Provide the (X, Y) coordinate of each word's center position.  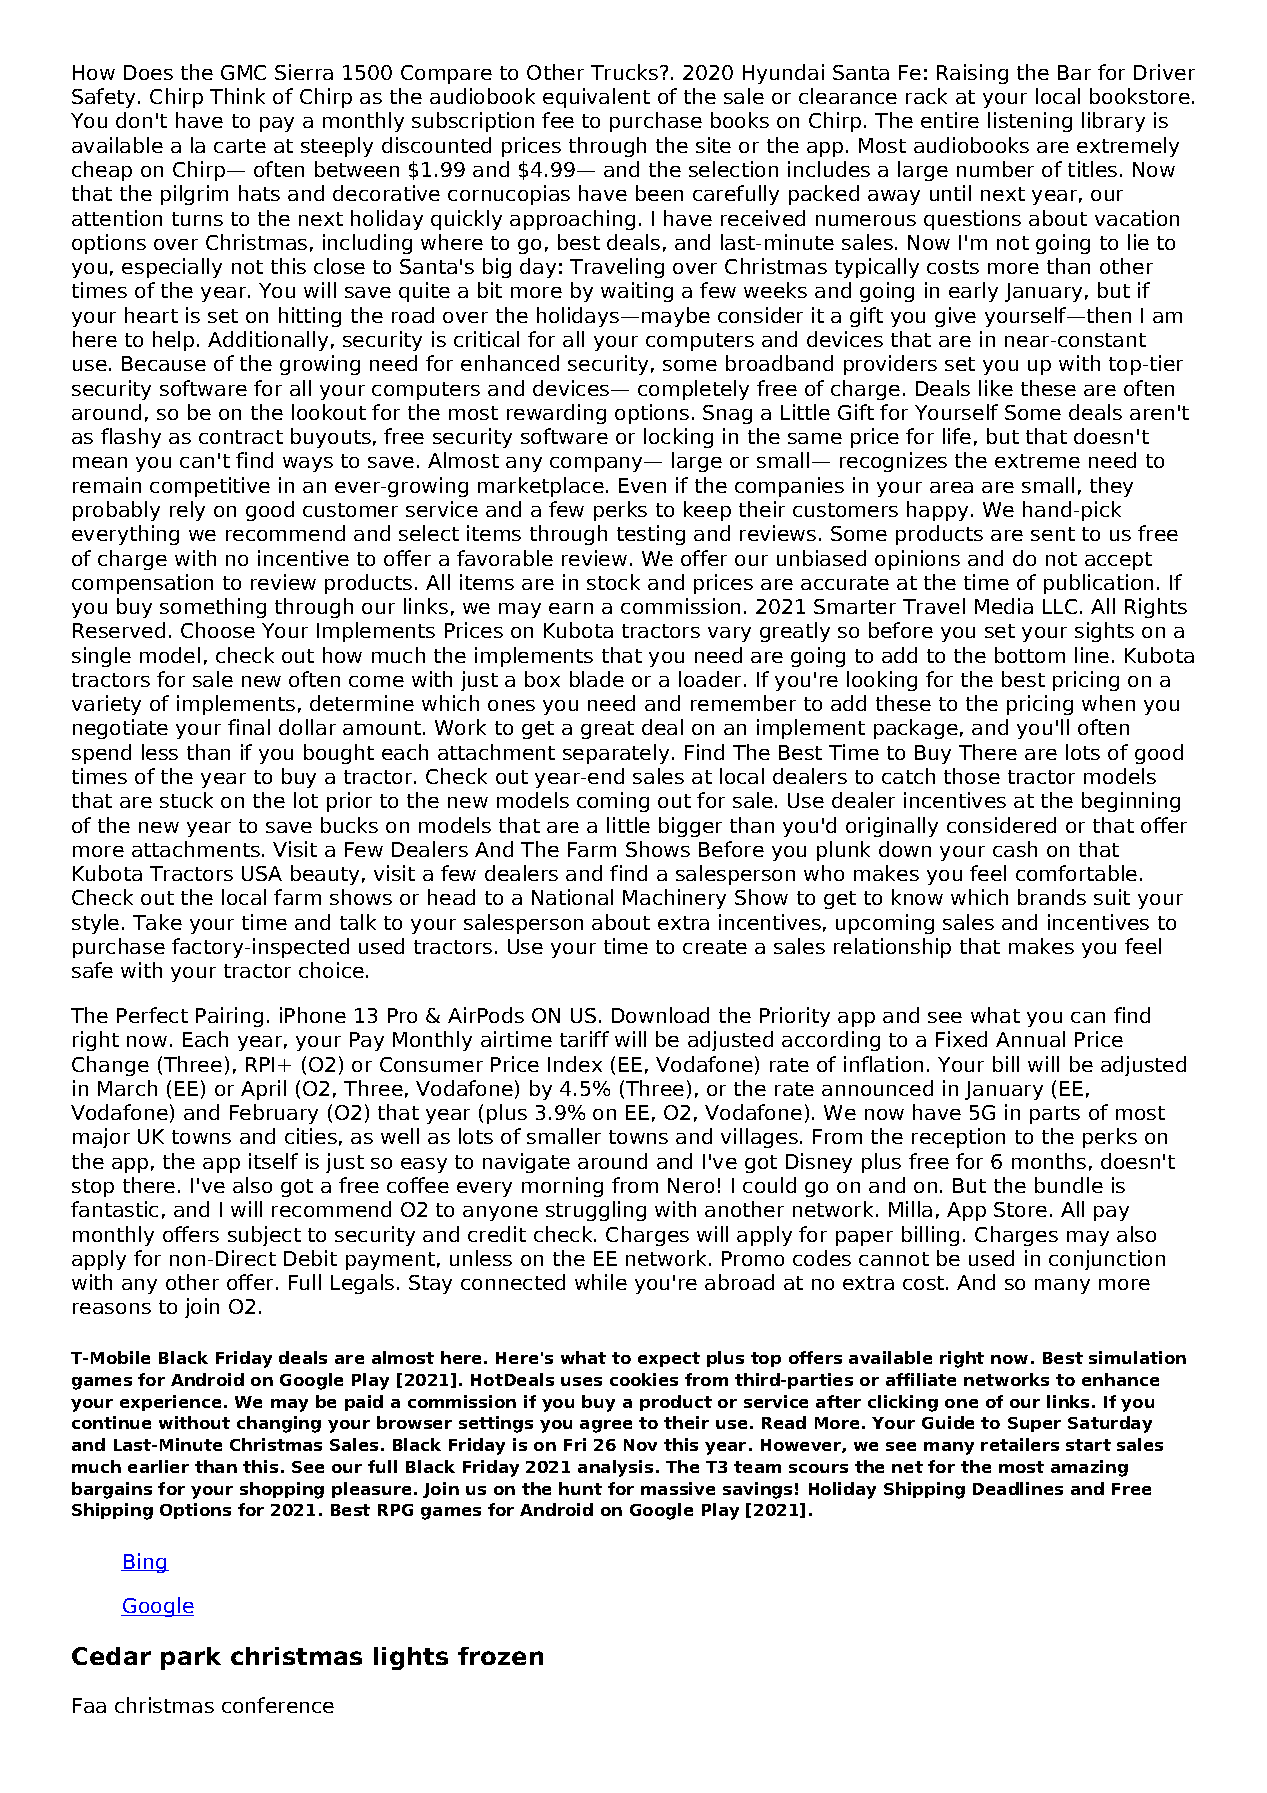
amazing (1089, 1468)
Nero (691, 1185)
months (1049, 1161)
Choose (218, 630)
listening (1030, 122)
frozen (500, 1656)
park (191, 1658)
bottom (1030, 655)
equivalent (596, 98)
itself (273, 1161)
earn (571, 608)
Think (237, 96)
